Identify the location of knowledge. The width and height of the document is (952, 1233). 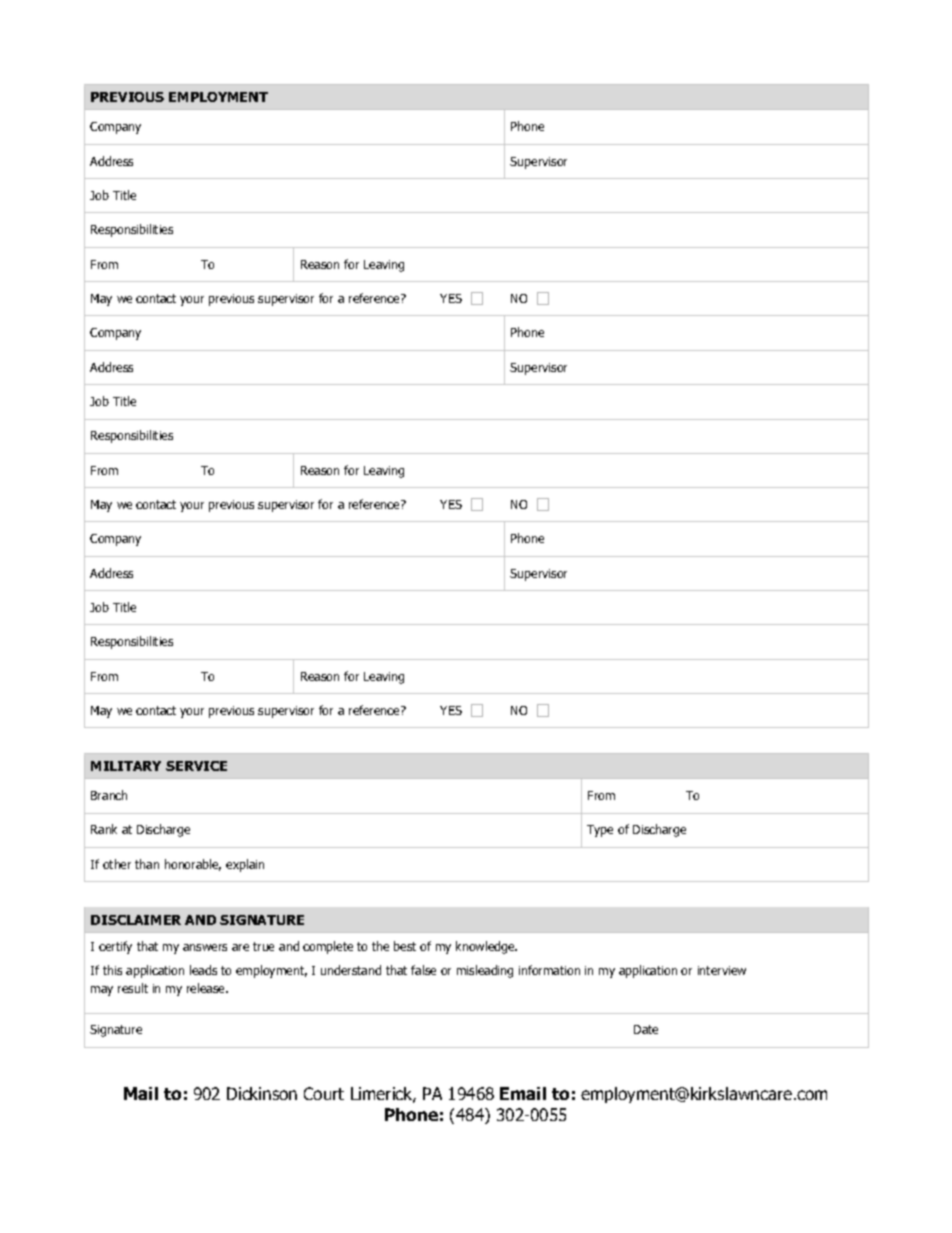
(486, 947).
